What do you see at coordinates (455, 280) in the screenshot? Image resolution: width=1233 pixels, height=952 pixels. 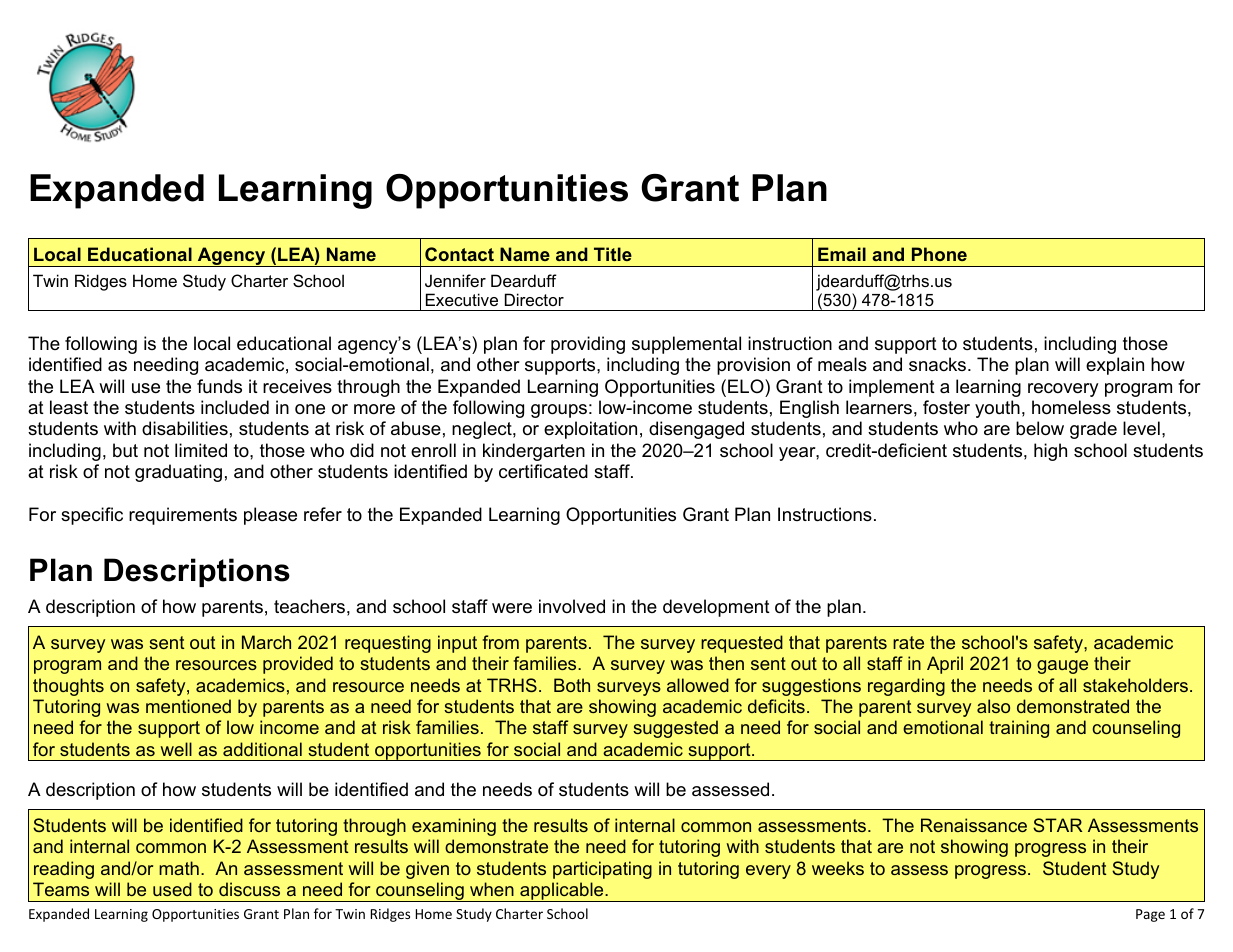 I see `Jennifer` at bounding box center [455, 280].
